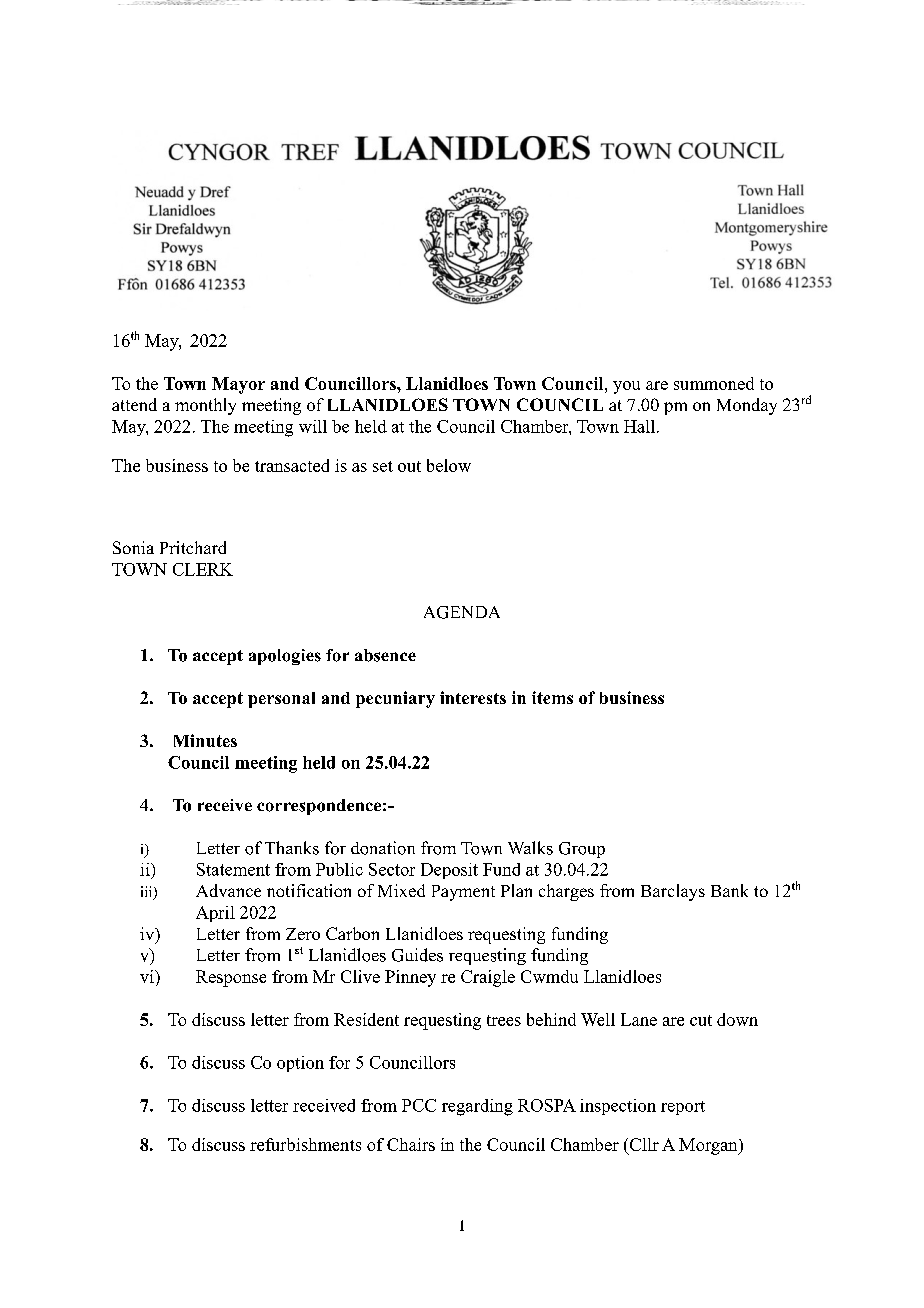 Image resolution: width=924 pixels, height=1308 pixels. Describe the element at coordinates (473, 697) in the screenshot. I see `interests` at that location.
